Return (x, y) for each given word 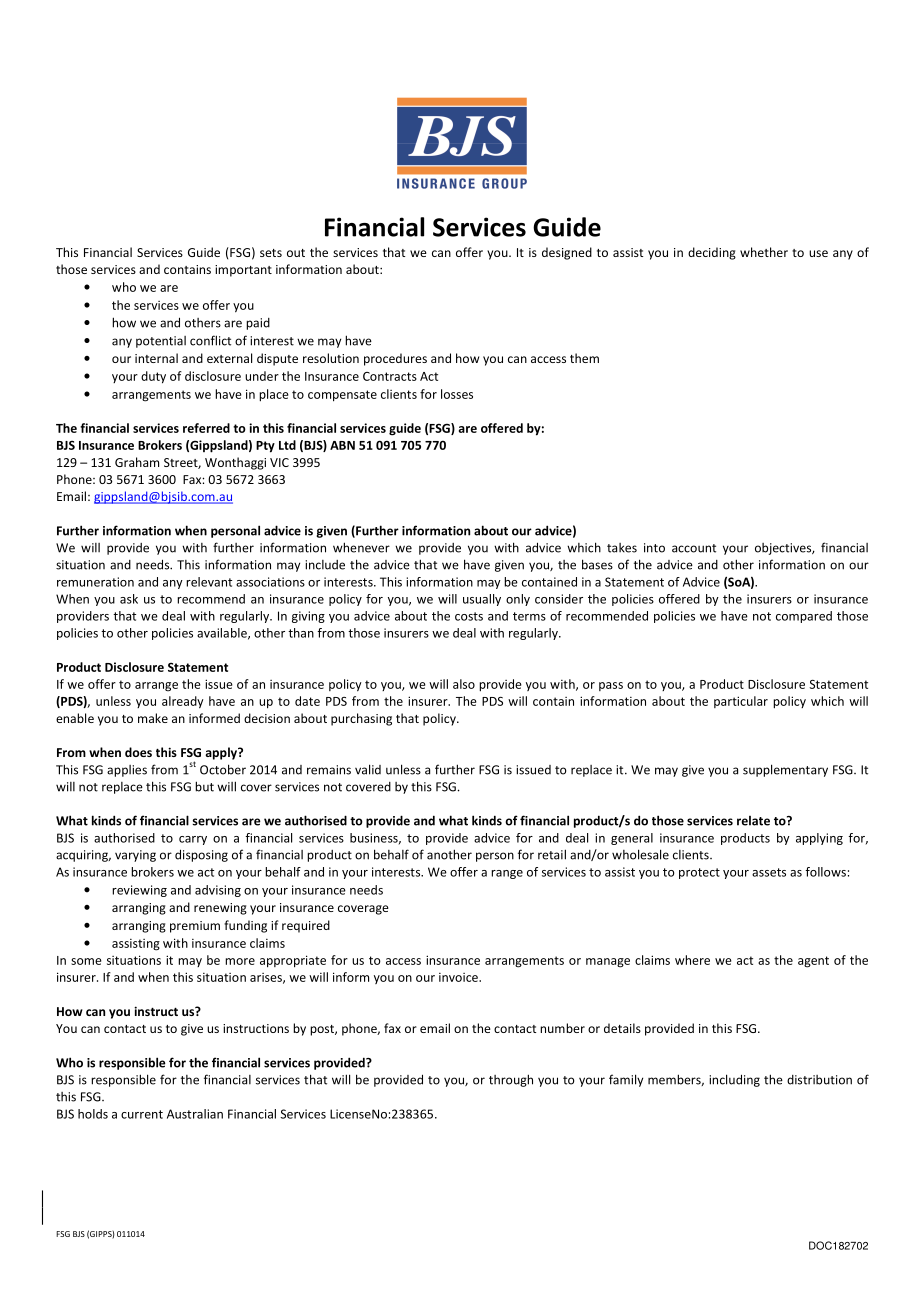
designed (567, 253)
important (243, 271)
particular (741, 702)
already (183, 702)
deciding (712, 253)
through (511, 1080)
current (142, 1114)
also (464, 684)
